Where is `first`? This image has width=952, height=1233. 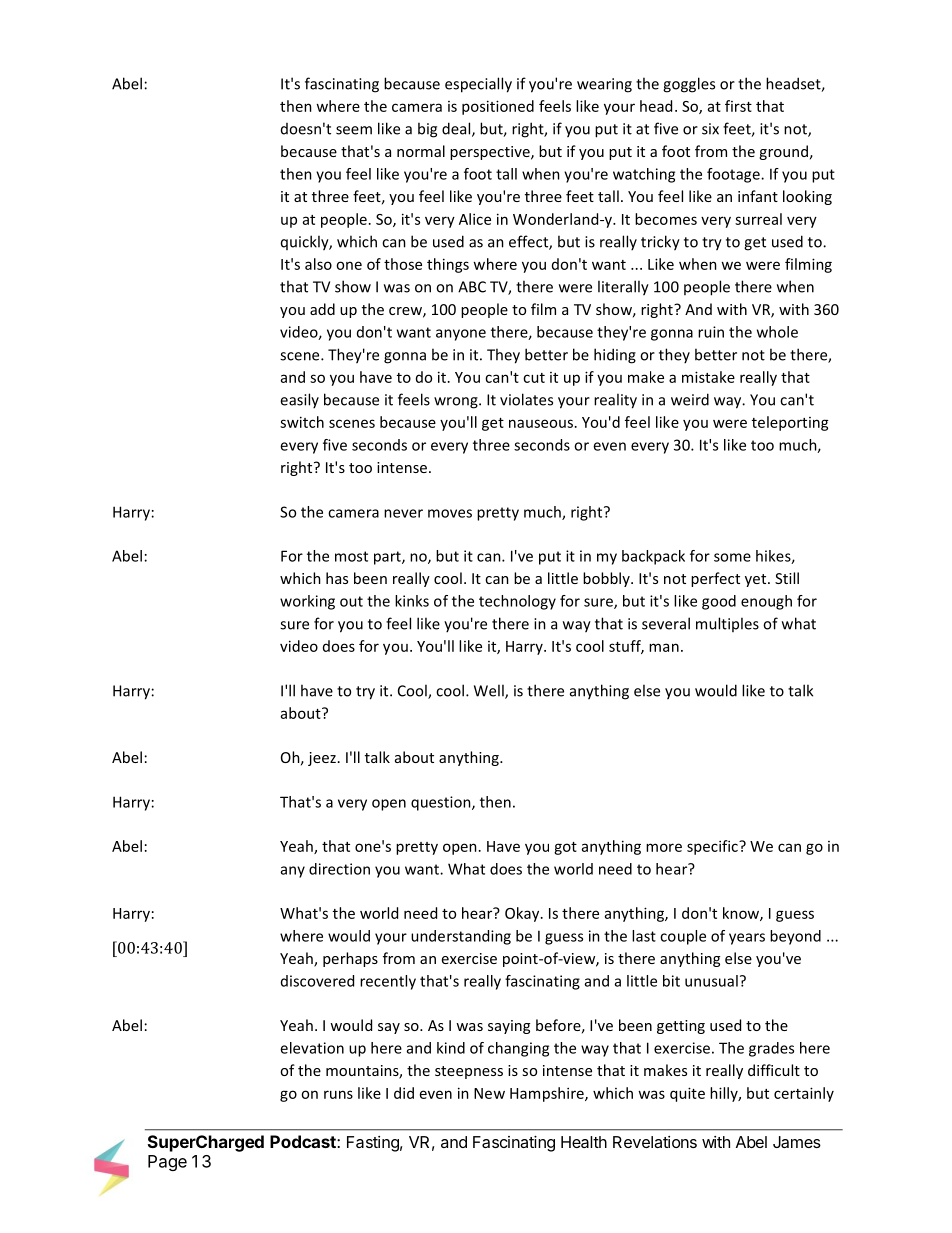 first is located at coordinates (738, 106).
